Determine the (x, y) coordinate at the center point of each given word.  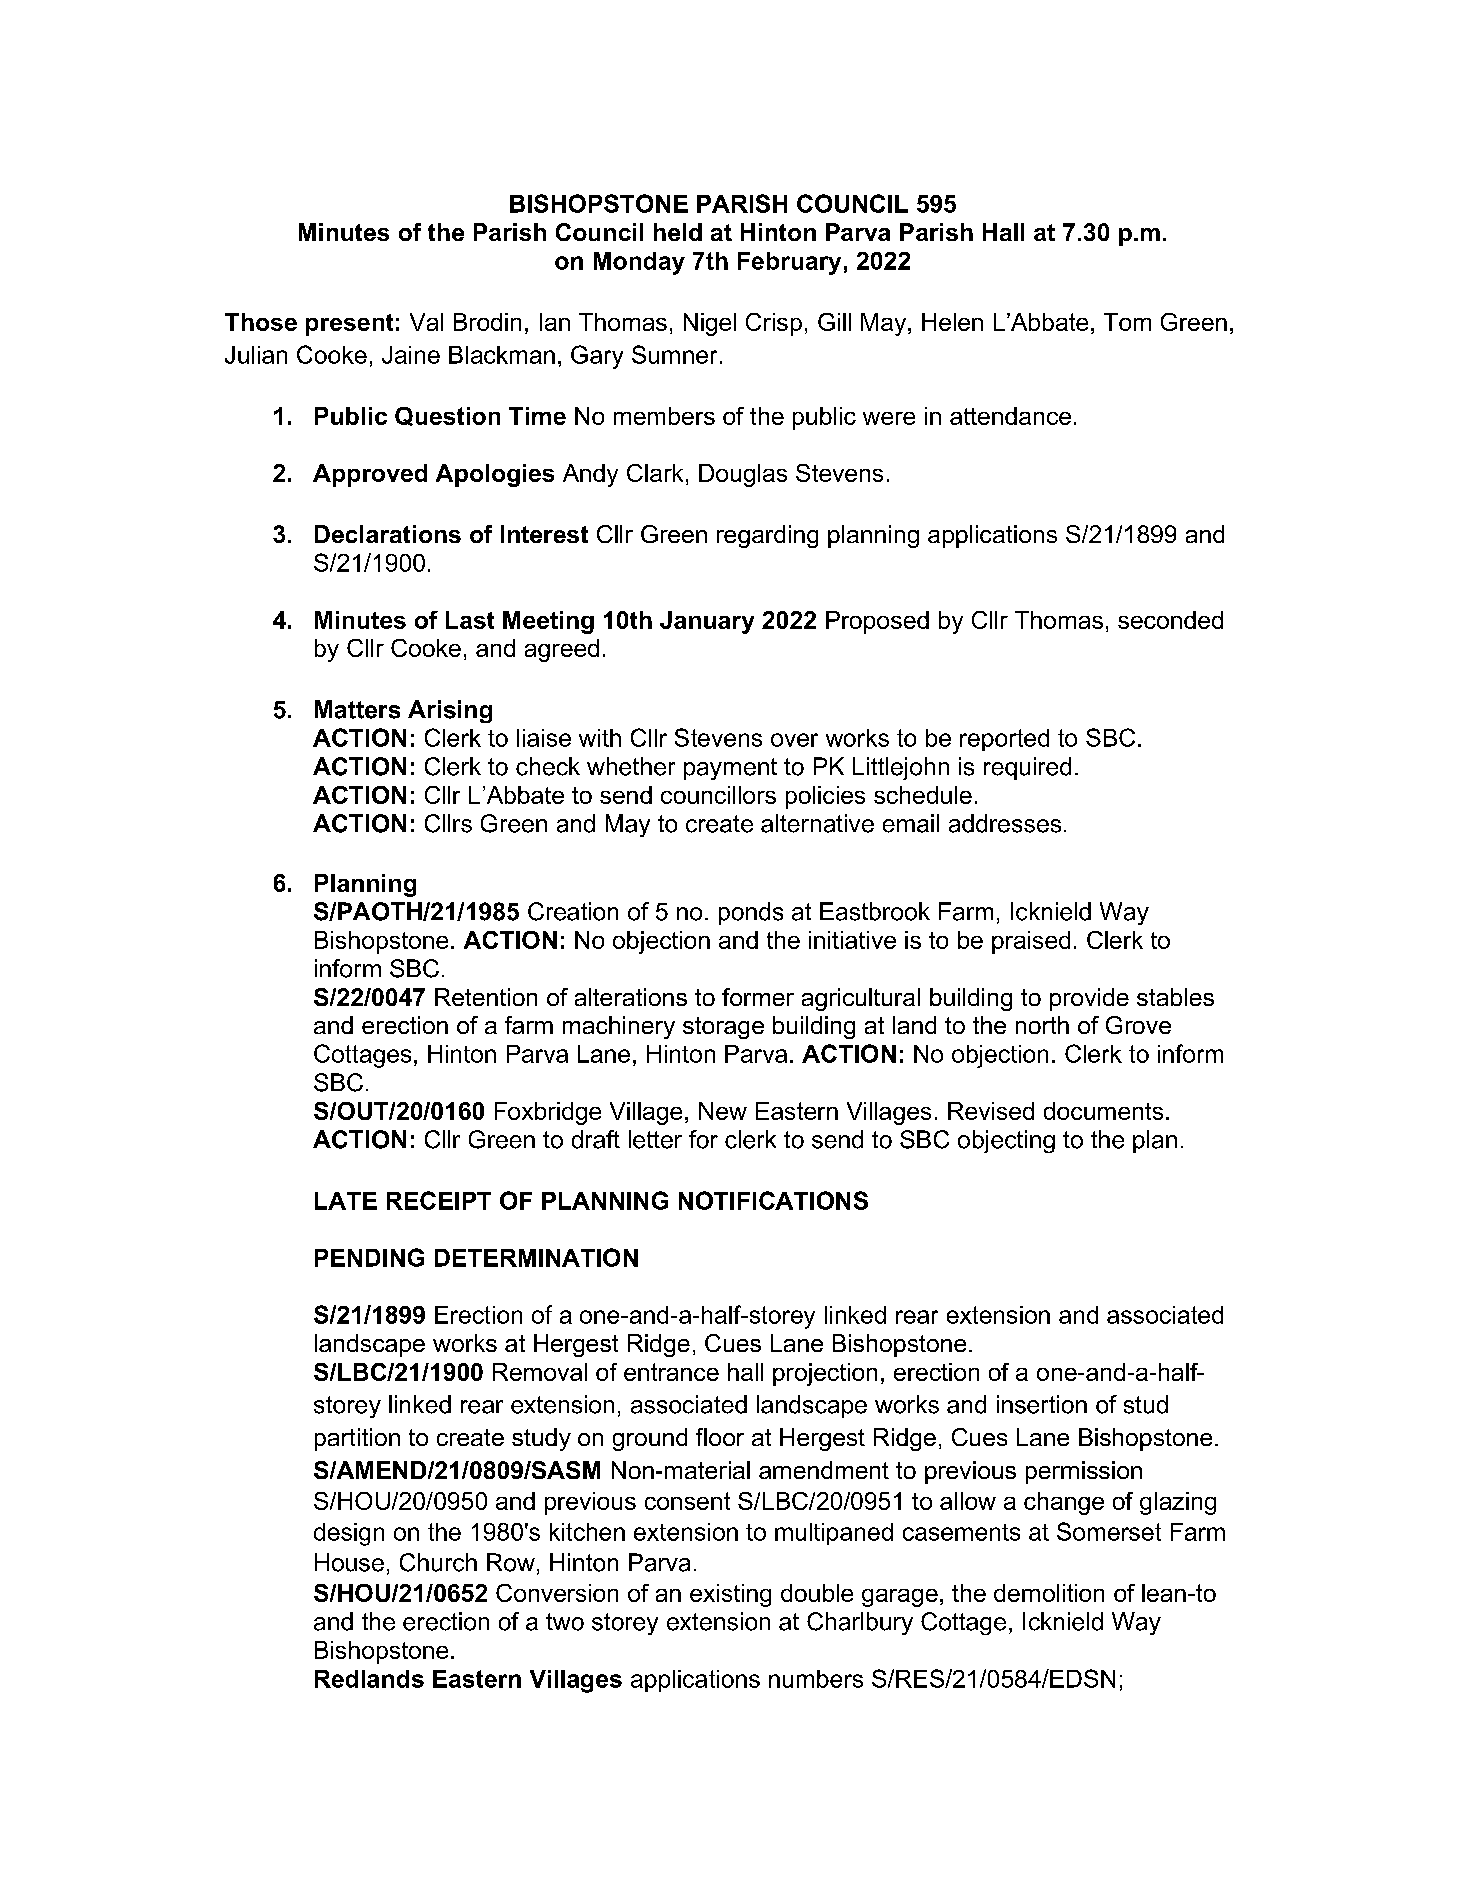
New (723, 1111)
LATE (346, 1201)
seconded (1170, 620)
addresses (1005, 823)
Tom (1127, 322)
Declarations (388, 534)
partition (357, 1439)
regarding (767, 536)
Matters (357, 709)
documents (1103, 1111)
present (349, 325)
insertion (1042, 1404)
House (349, 1562)
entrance (671, 1372)
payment (730, 769)
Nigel (710, 324)
